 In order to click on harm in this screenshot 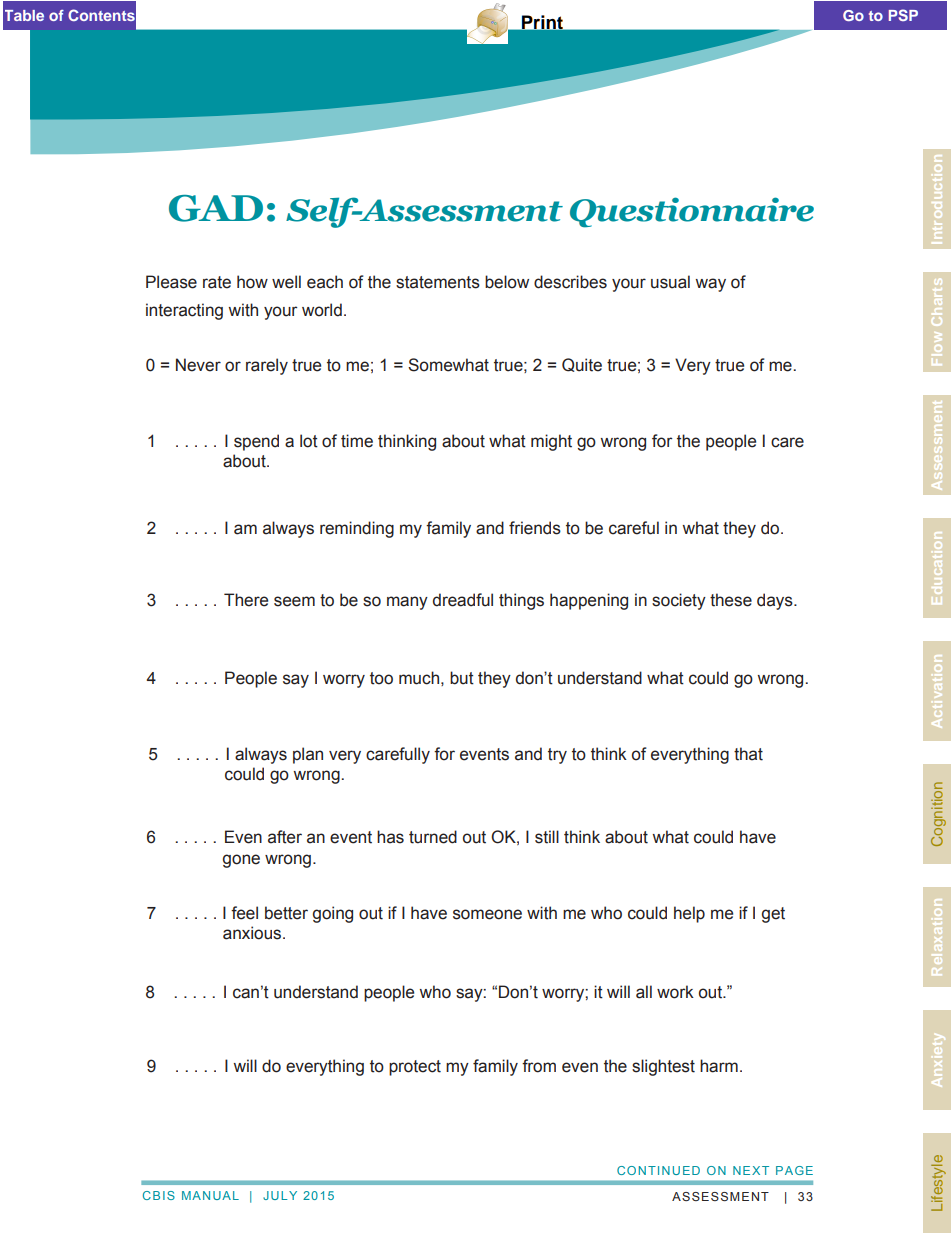, I will do `click(719, 1066)`.
